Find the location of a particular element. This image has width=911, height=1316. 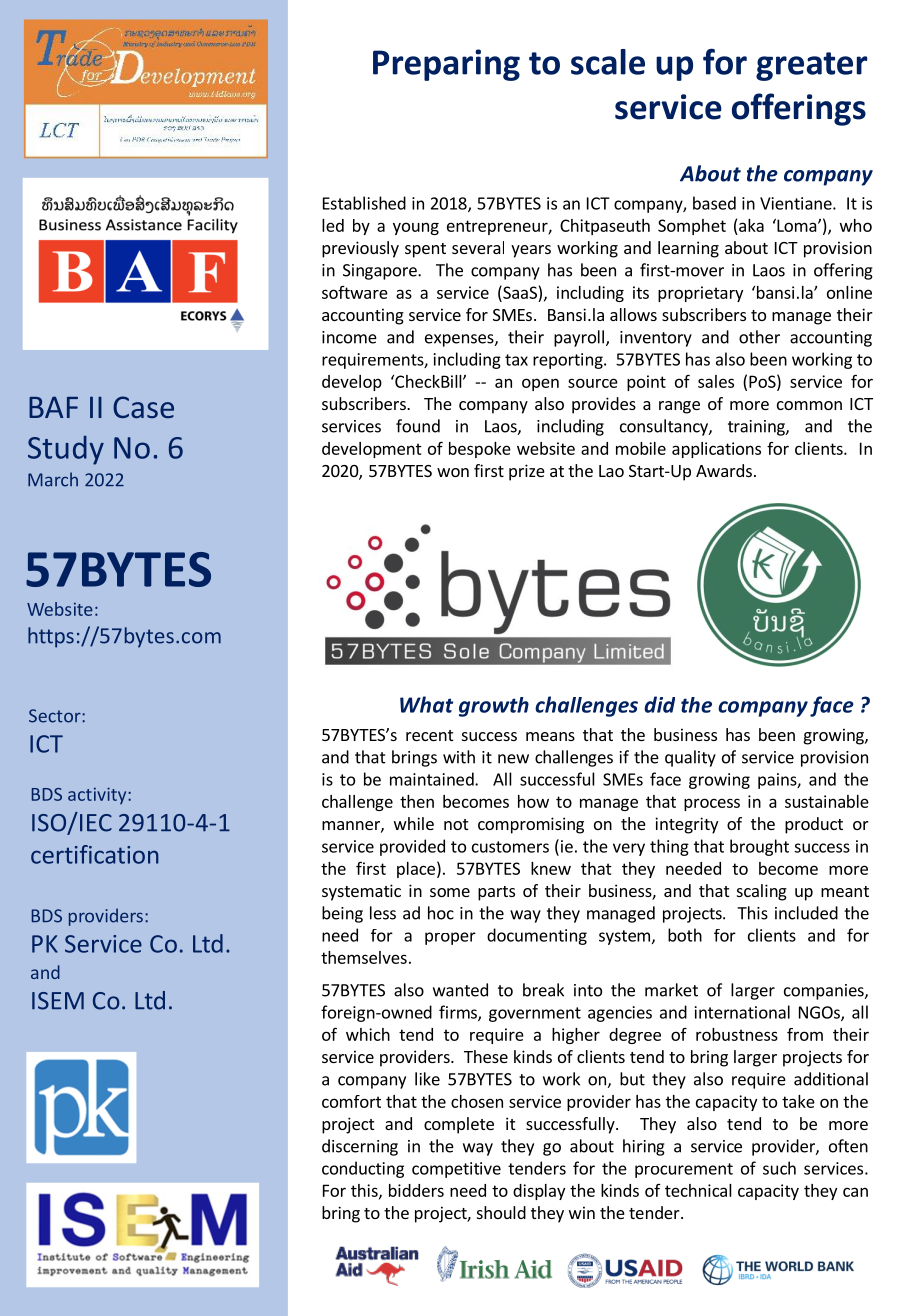

such is located at coordinates (779, 1168).
